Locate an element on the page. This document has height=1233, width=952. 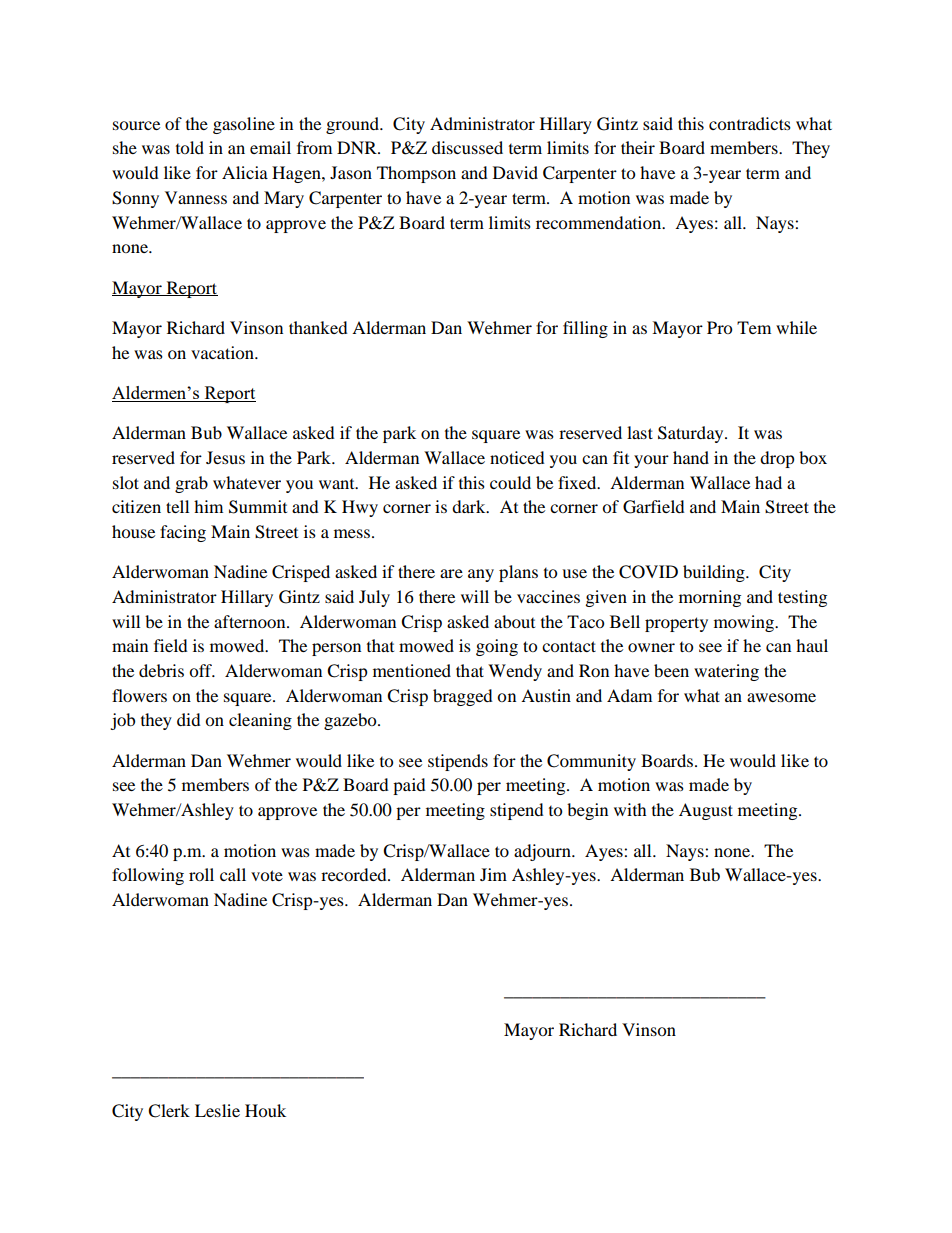
about is located at coordinates (514, 621).
